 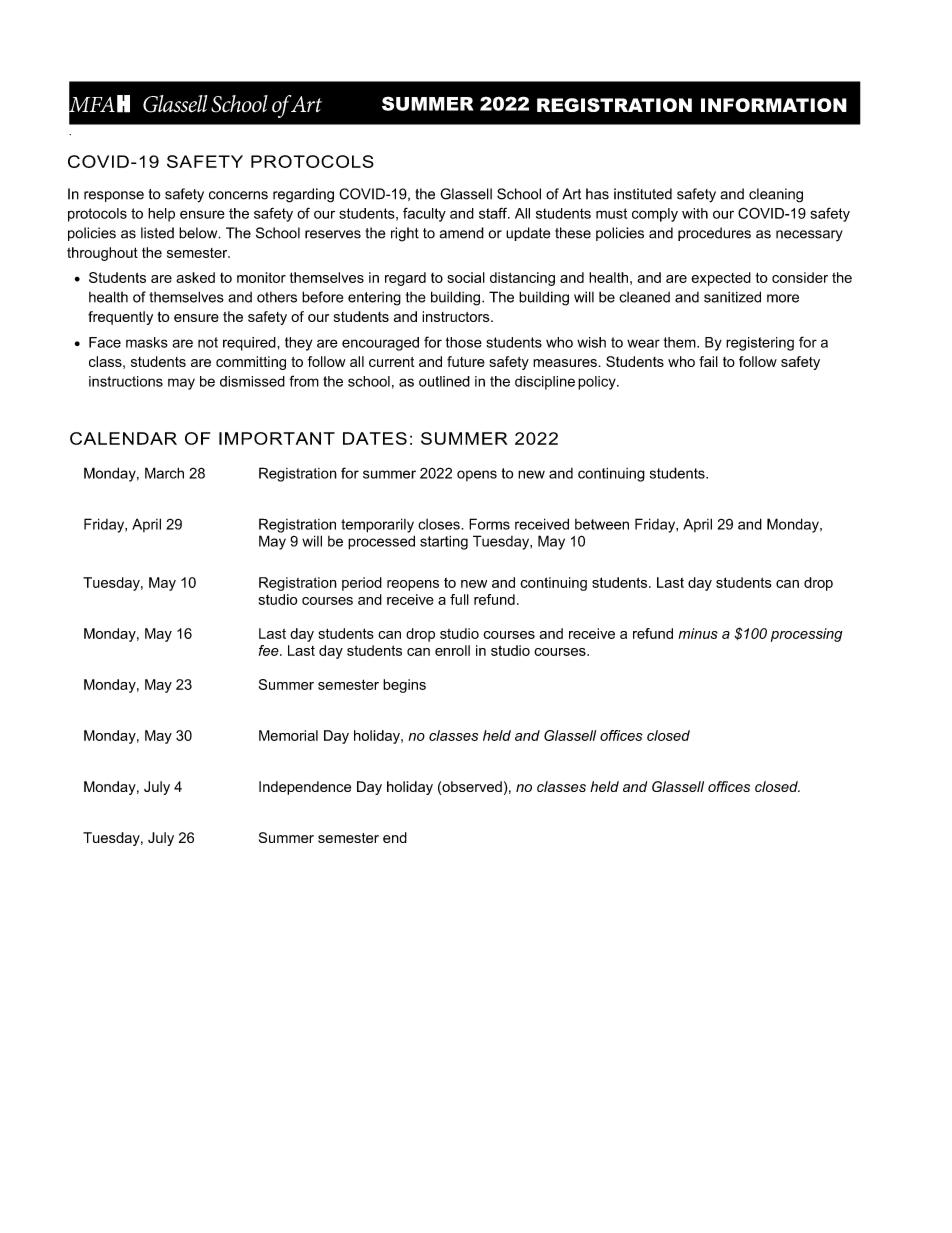 What do you see at coordinates (774, 105) in the image?
I see `INFORMATION` at bounding box center [774, 105].
